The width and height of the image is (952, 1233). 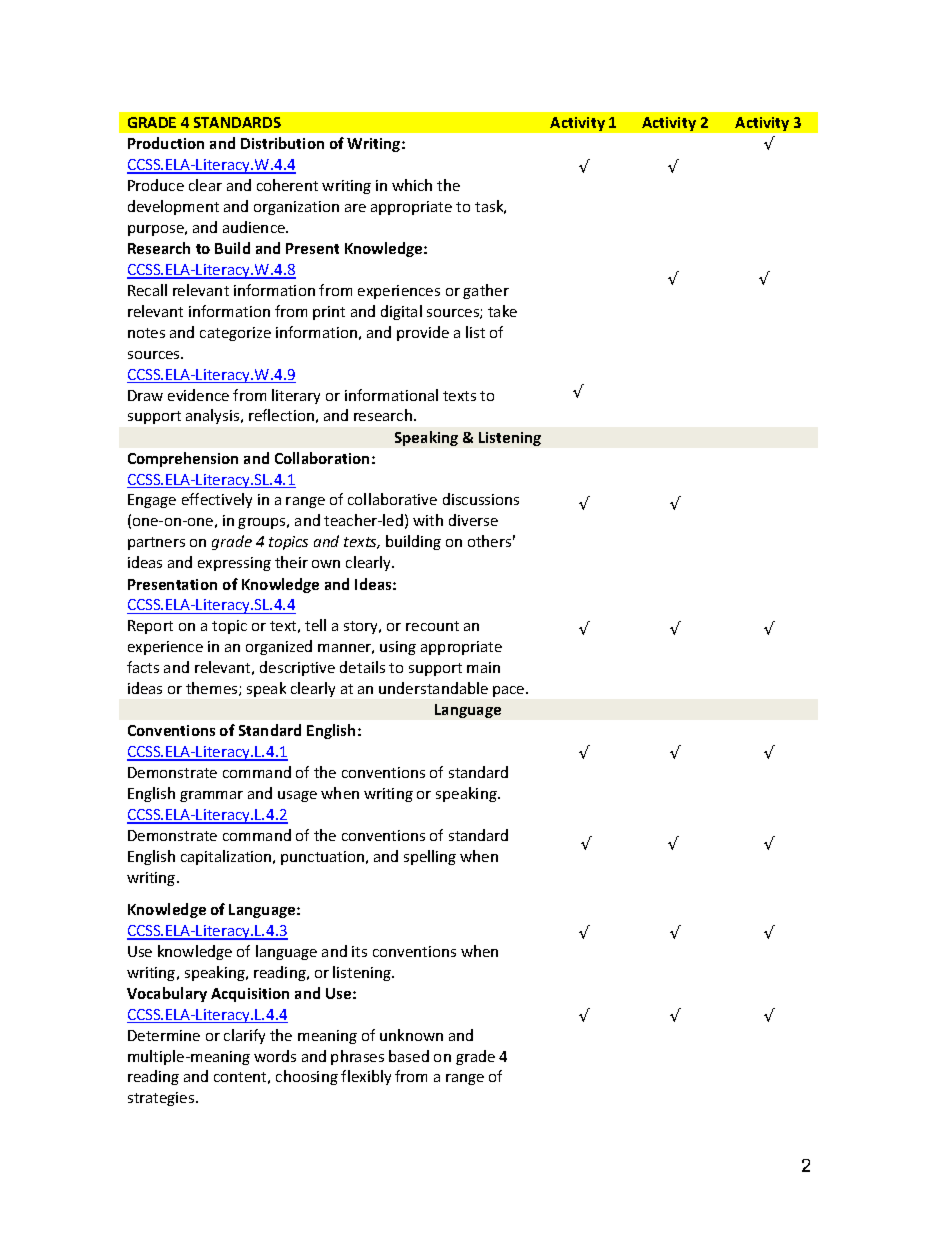 What do you see at coordinates (409, 1056) in the image?
I see `based` at bounding box center [409, 1056].
